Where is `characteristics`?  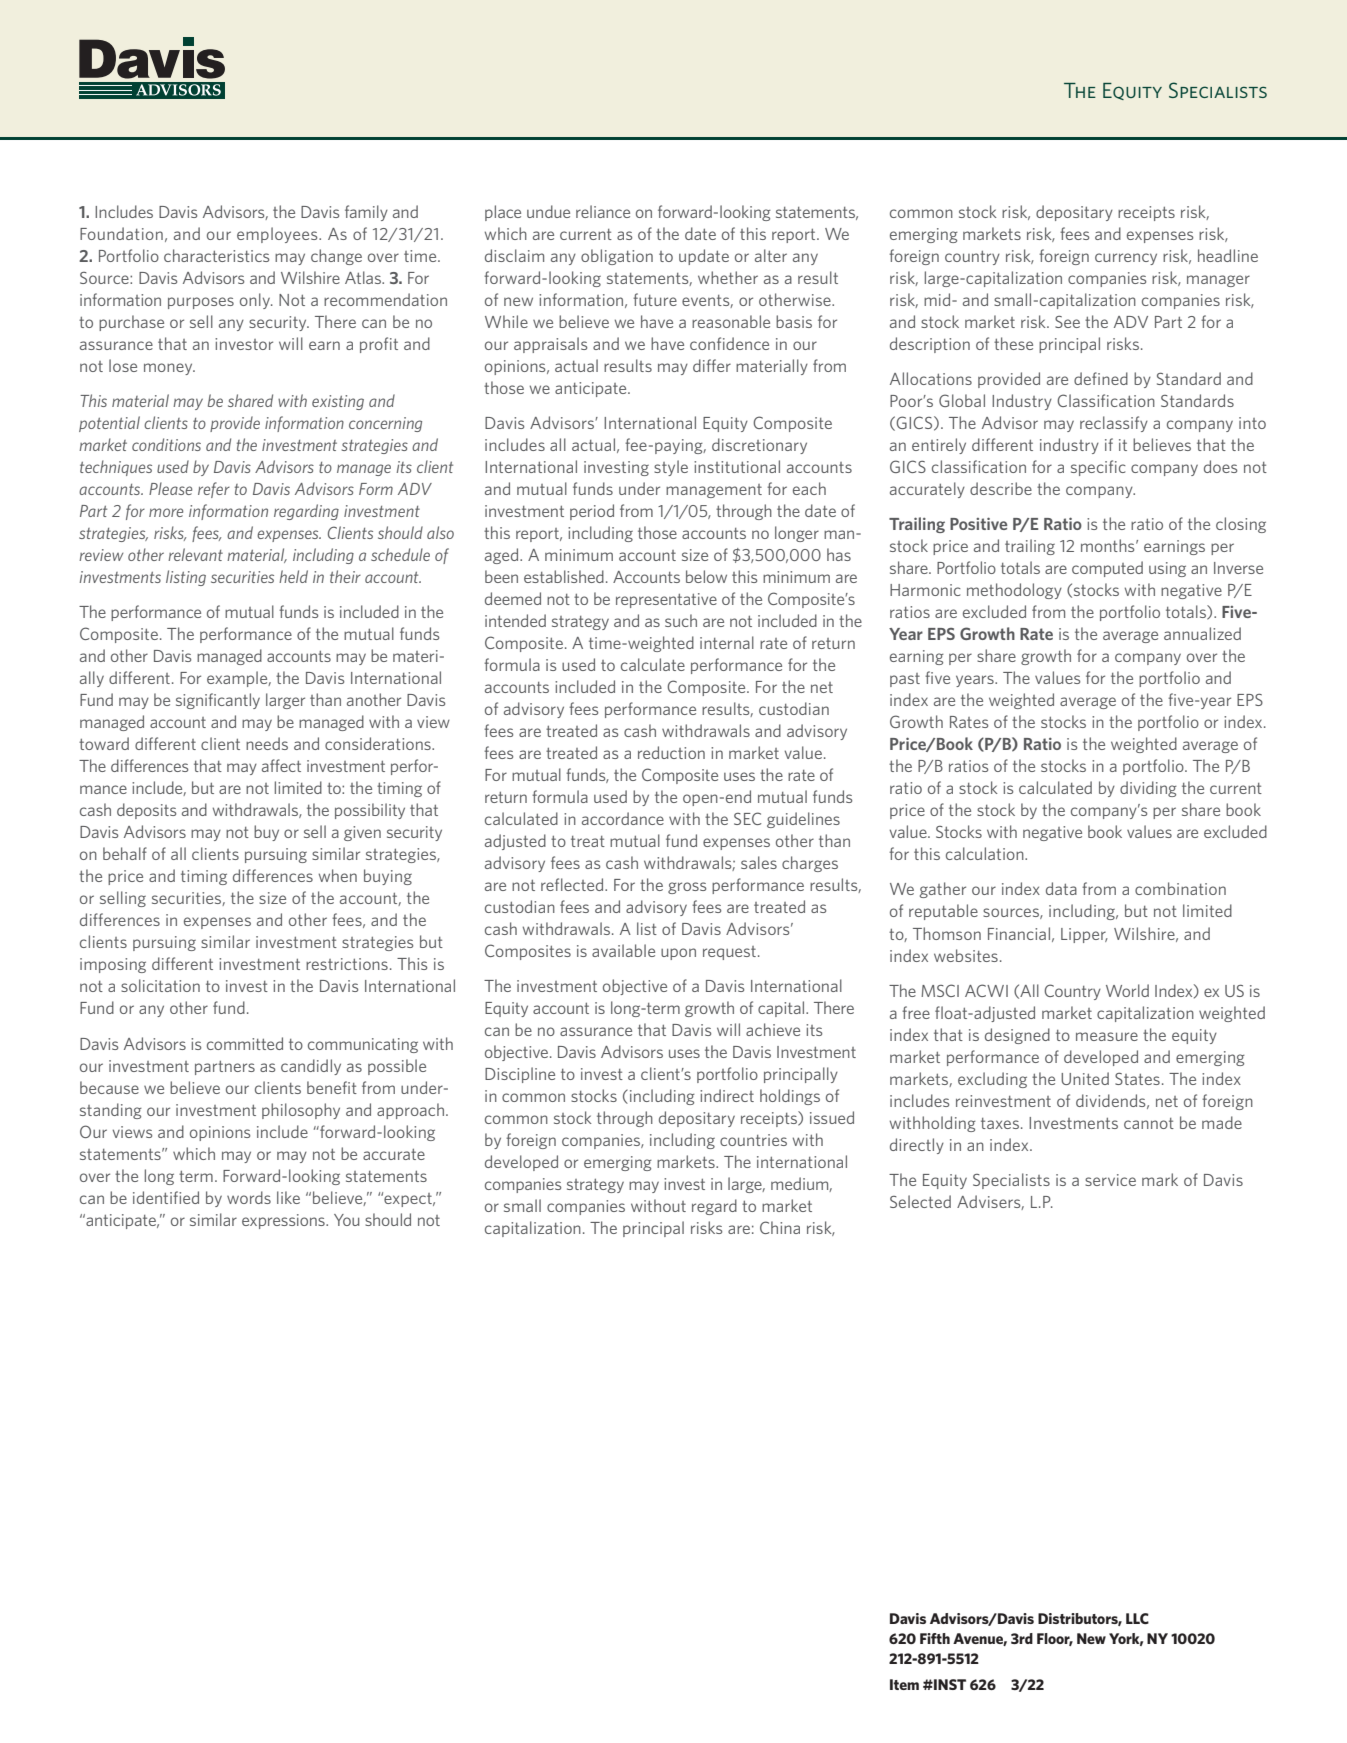
characteristics is located at coordinates (216, 255).
